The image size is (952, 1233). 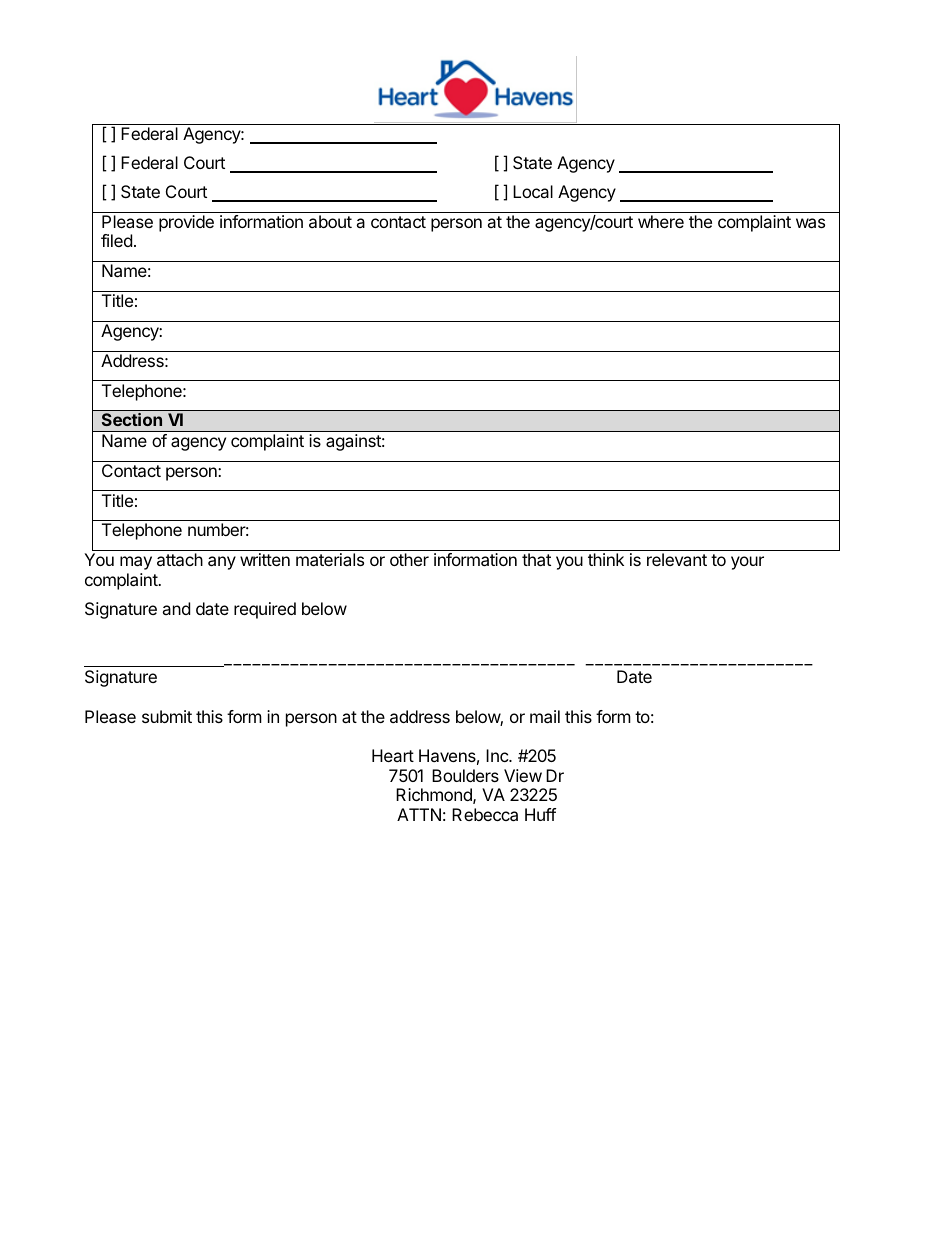 What do you see at coordinates (167, 716) in the image?
I see `submit` at bounding box center [167, 716].
